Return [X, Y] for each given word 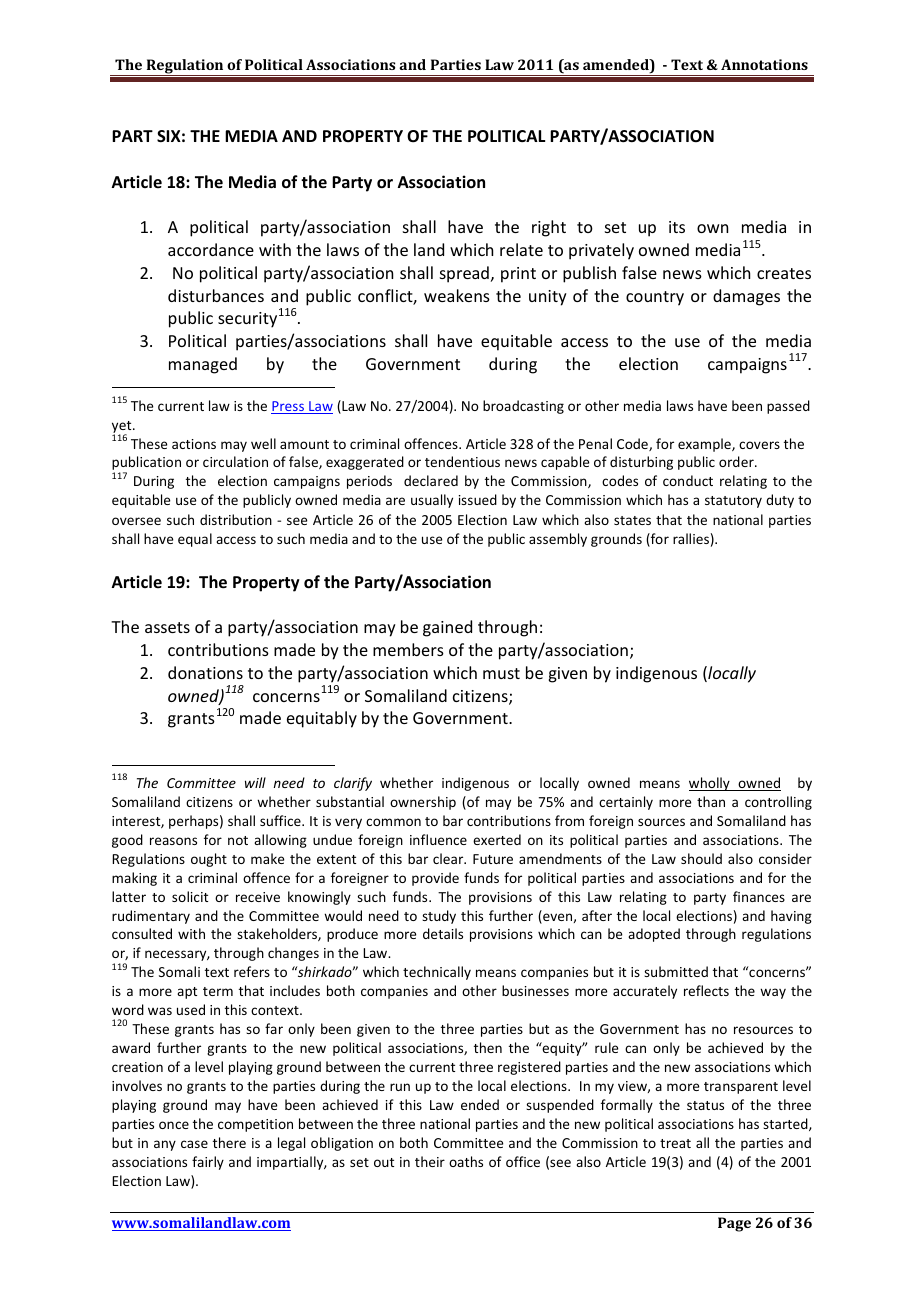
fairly [208, 1163]
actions [194, 444]
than [711, 801]
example [705, 445]
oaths [466, 1161]
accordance [211, 249]
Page [734, 1224]
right [549, 228]
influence [438, 839]
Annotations [764, 64]
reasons [173, 841]
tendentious [462, 461]
